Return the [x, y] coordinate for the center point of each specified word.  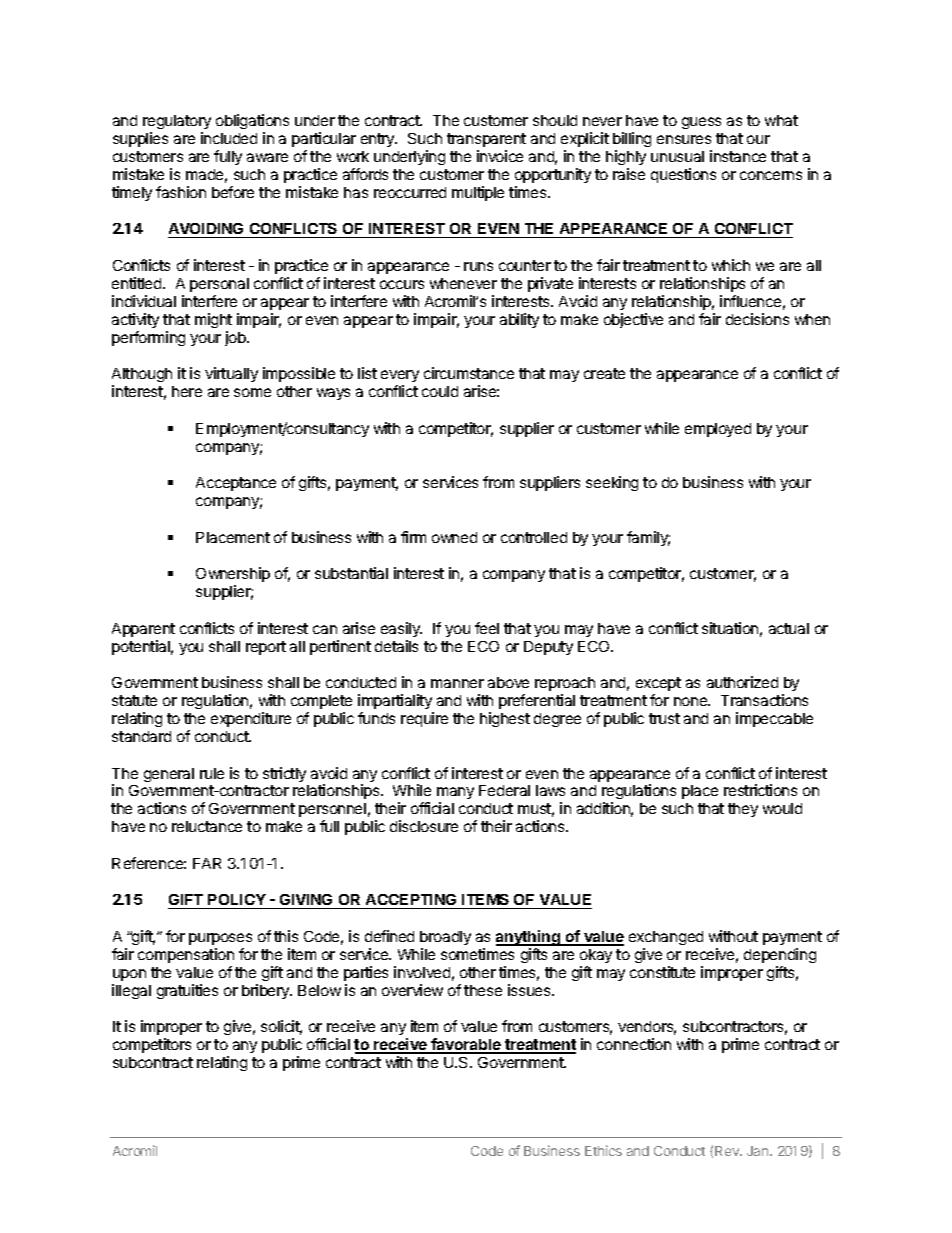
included [229, 138]
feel [487, 628]
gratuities [187, 991]
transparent [486, 140]
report [266, 648]
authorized [742, 682]
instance [738, 156]
